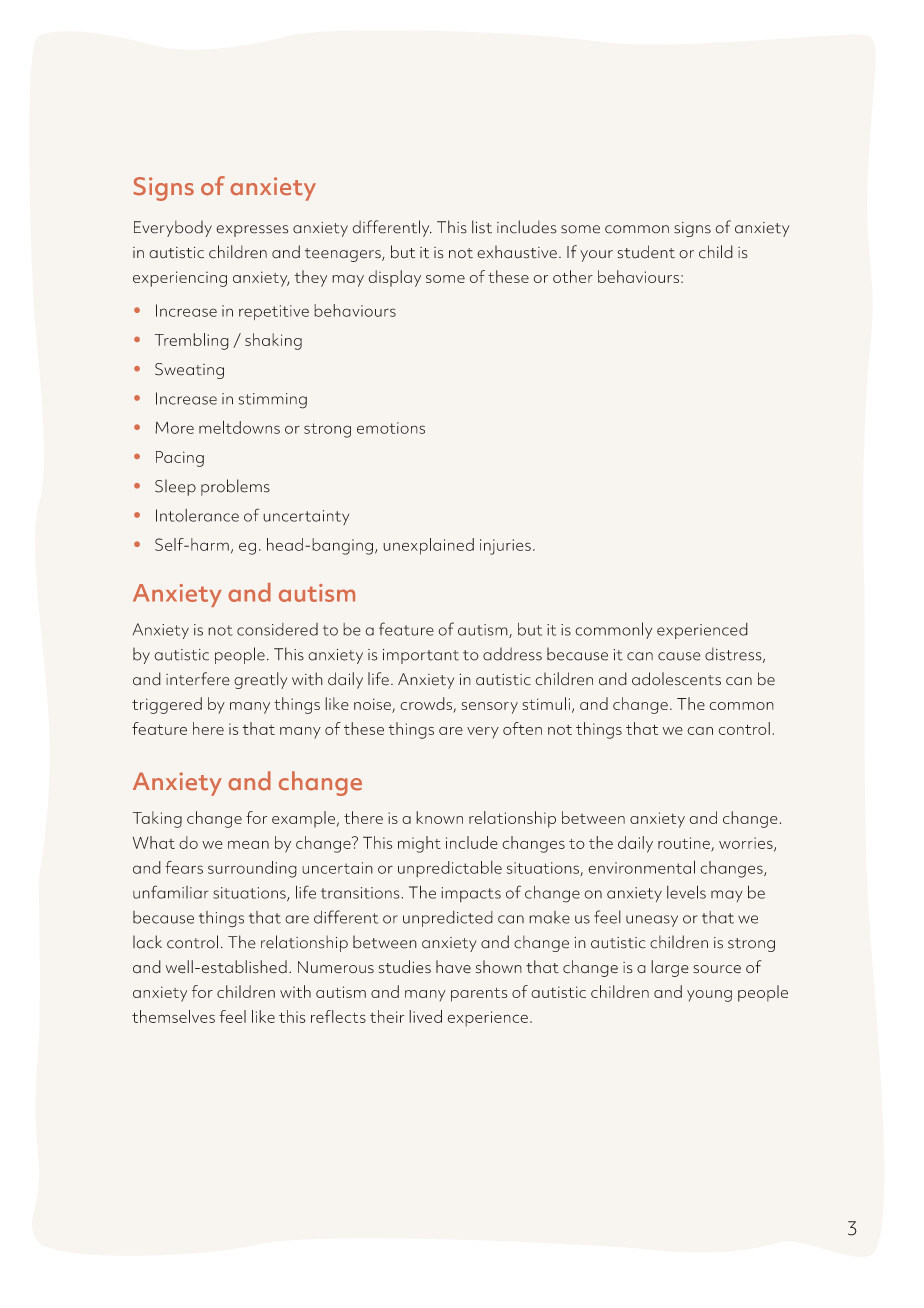 The image size is (924, 1308). Describe the element at coordinates (676, 679) in the screenshot. I see `adolescents` at that location.
